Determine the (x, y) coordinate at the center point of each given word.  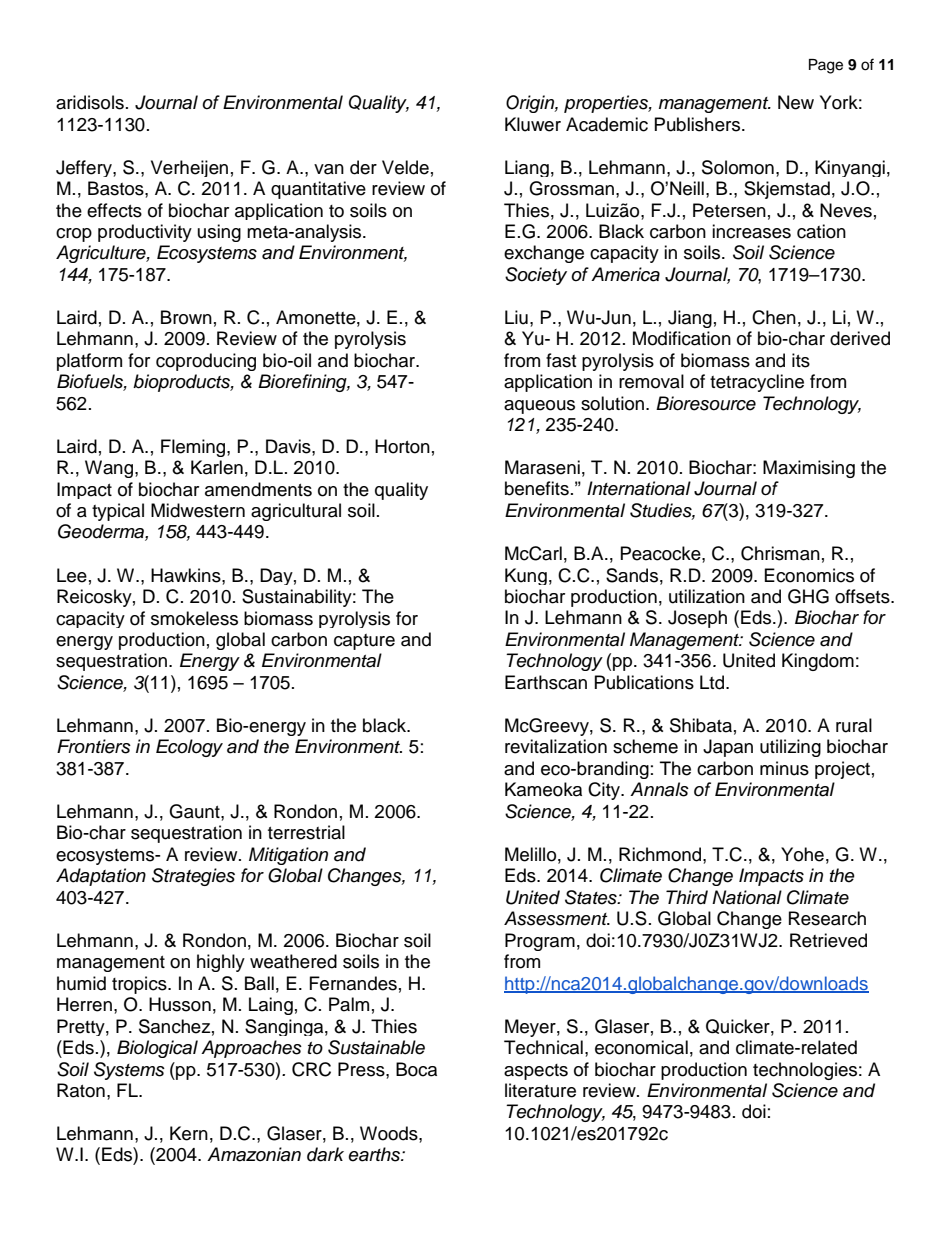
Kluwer (533, 124)
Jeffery (85, 168)
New (796, 102)
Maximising (809, 469)
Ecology (189, 748)
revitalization (556, 746)
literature (540, 1090)
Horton (402, 446)
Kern (189, 1133)
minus (784, 768)
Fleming (194, 448)
